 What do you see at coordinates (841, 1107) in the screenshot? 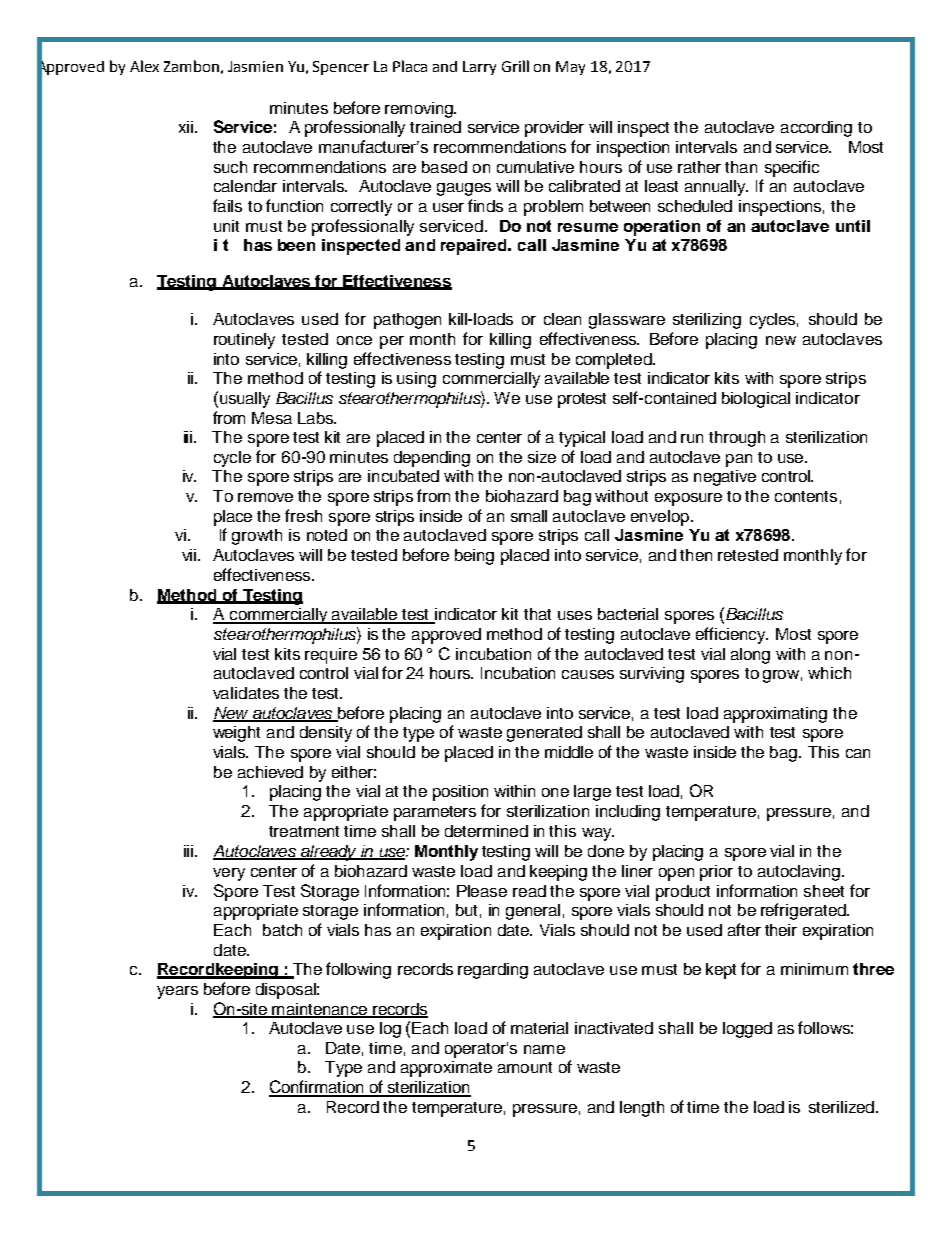
I see `sterilized` at bounding box center [841, 1107].
